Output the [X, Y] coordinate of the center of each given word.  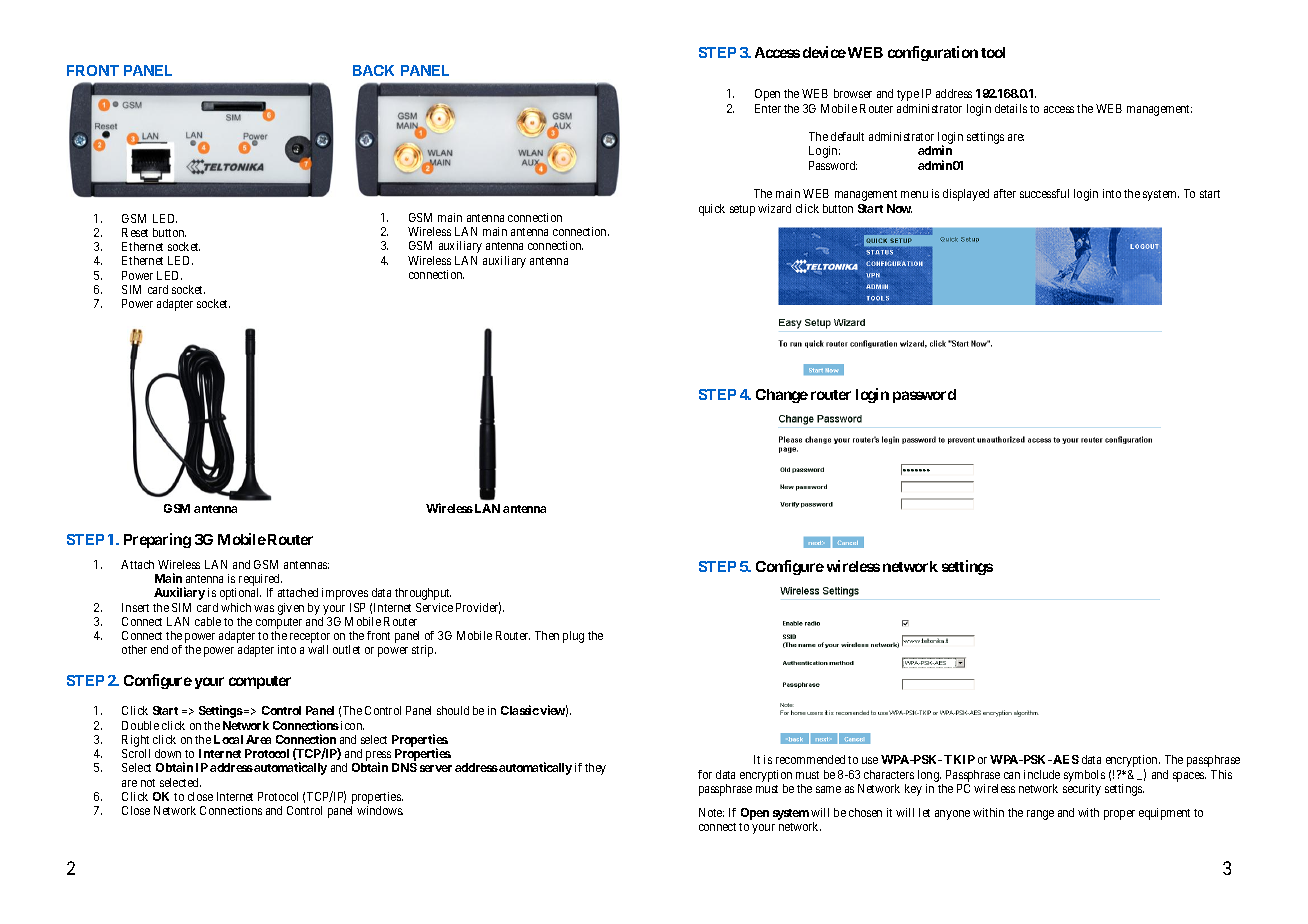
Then [547, 635]
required [260, 581]
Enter [768, 108]
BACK [373, 70]
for [705, 774]
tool [993, 52]
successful [1044, 193]
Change [782, 396]
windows [380, 810]
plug [573, 637]
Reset [135, 232]
